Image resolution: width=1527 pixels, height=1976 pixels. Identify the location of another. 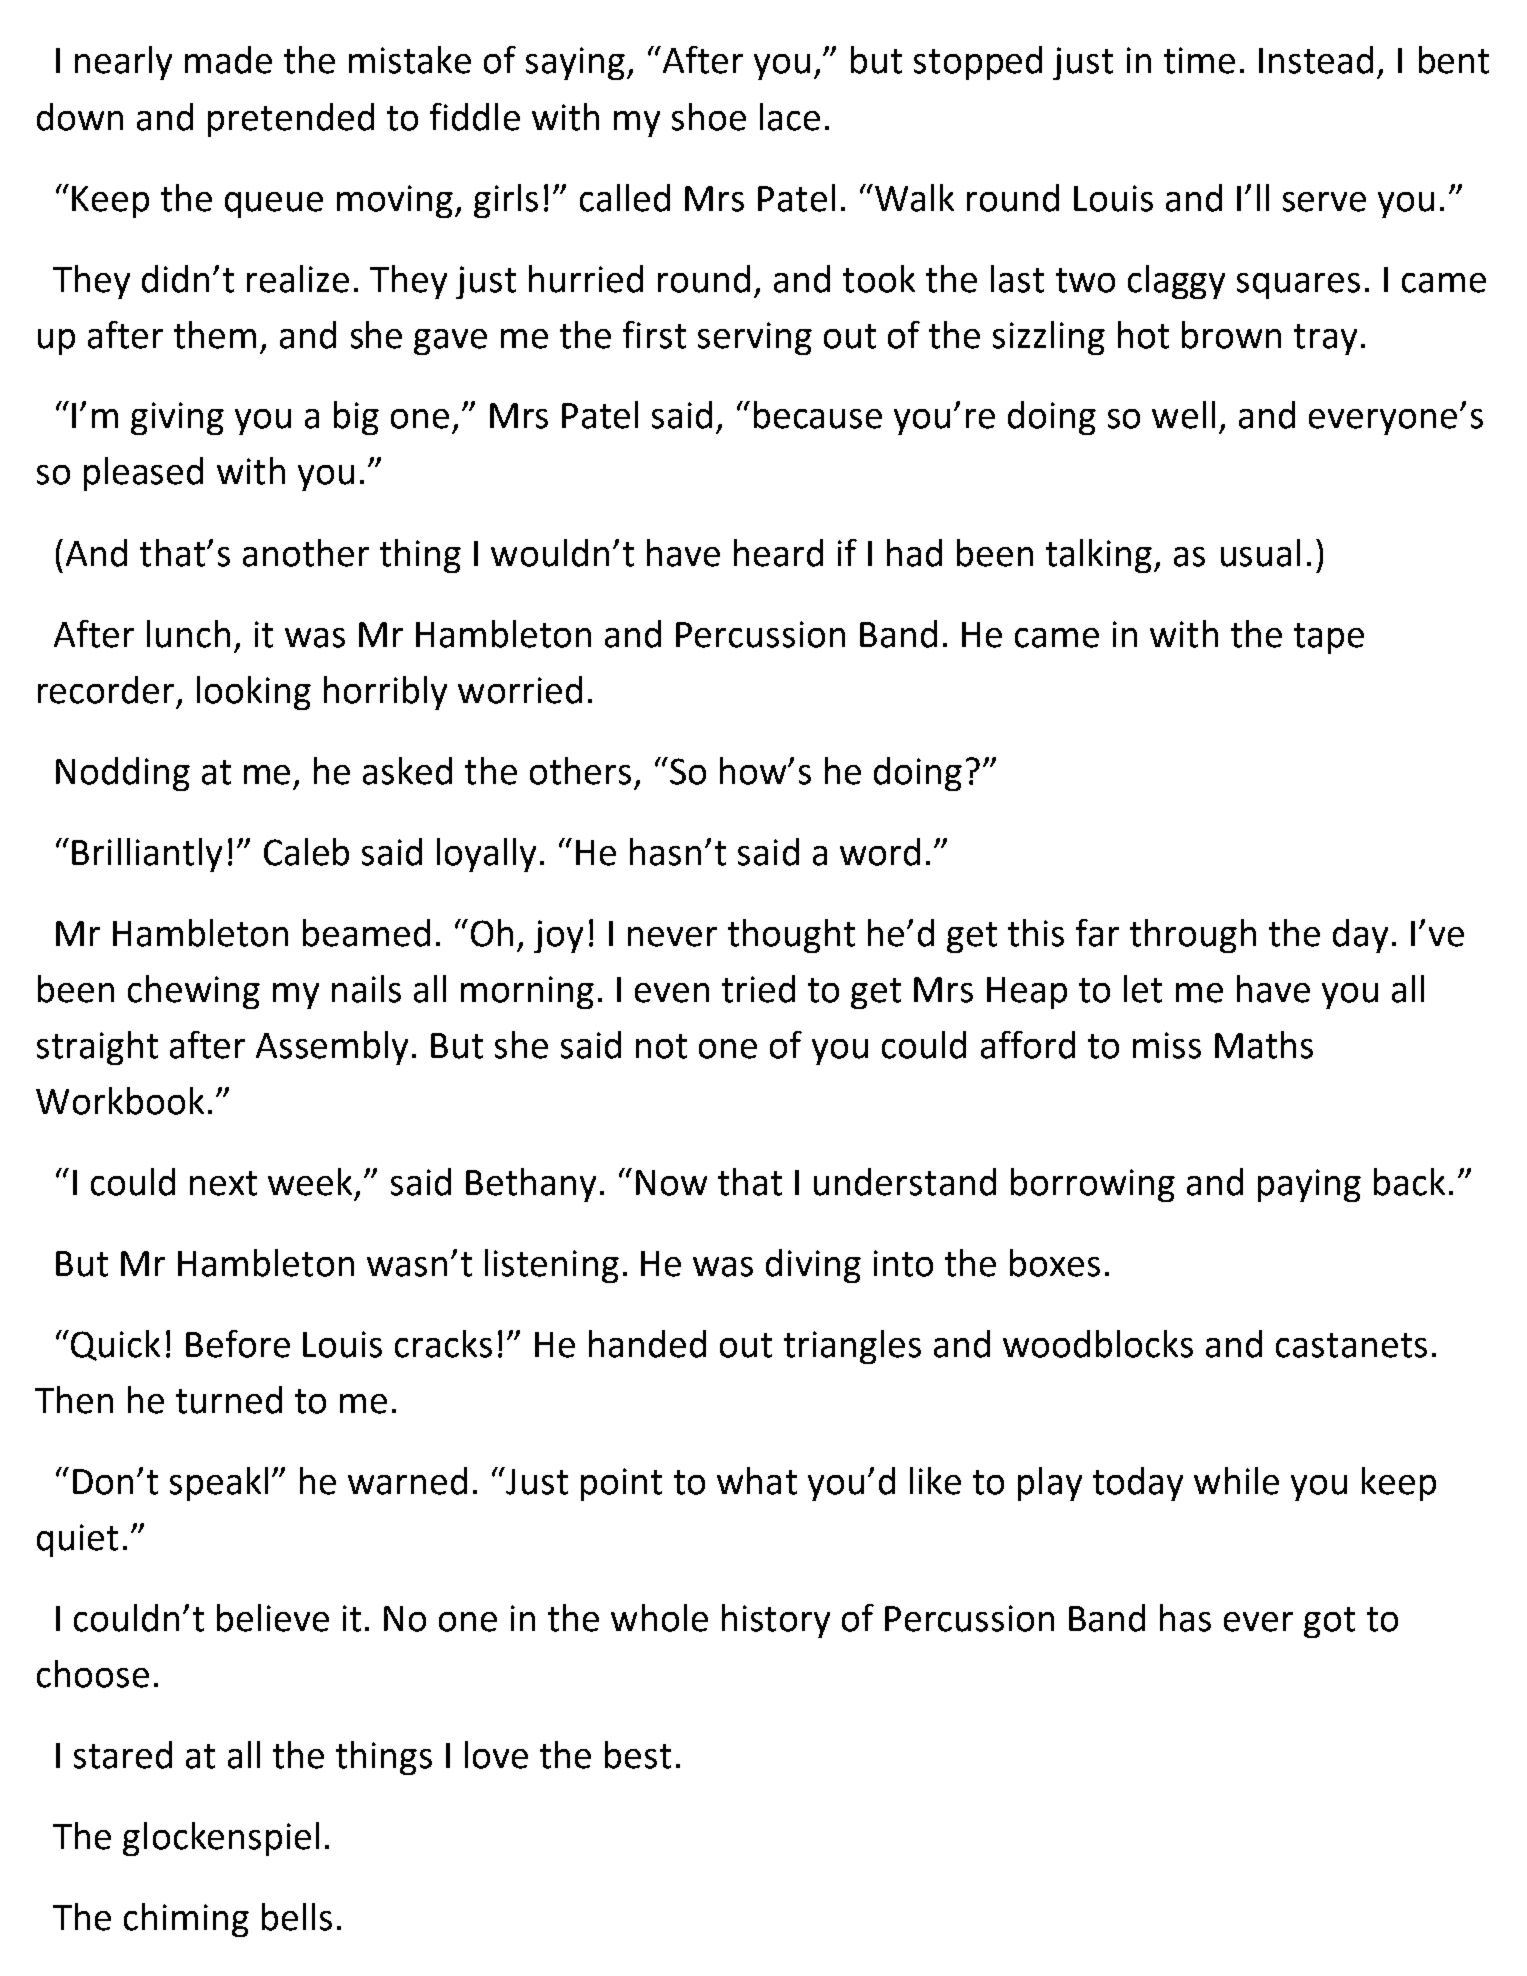
(306, 553).
